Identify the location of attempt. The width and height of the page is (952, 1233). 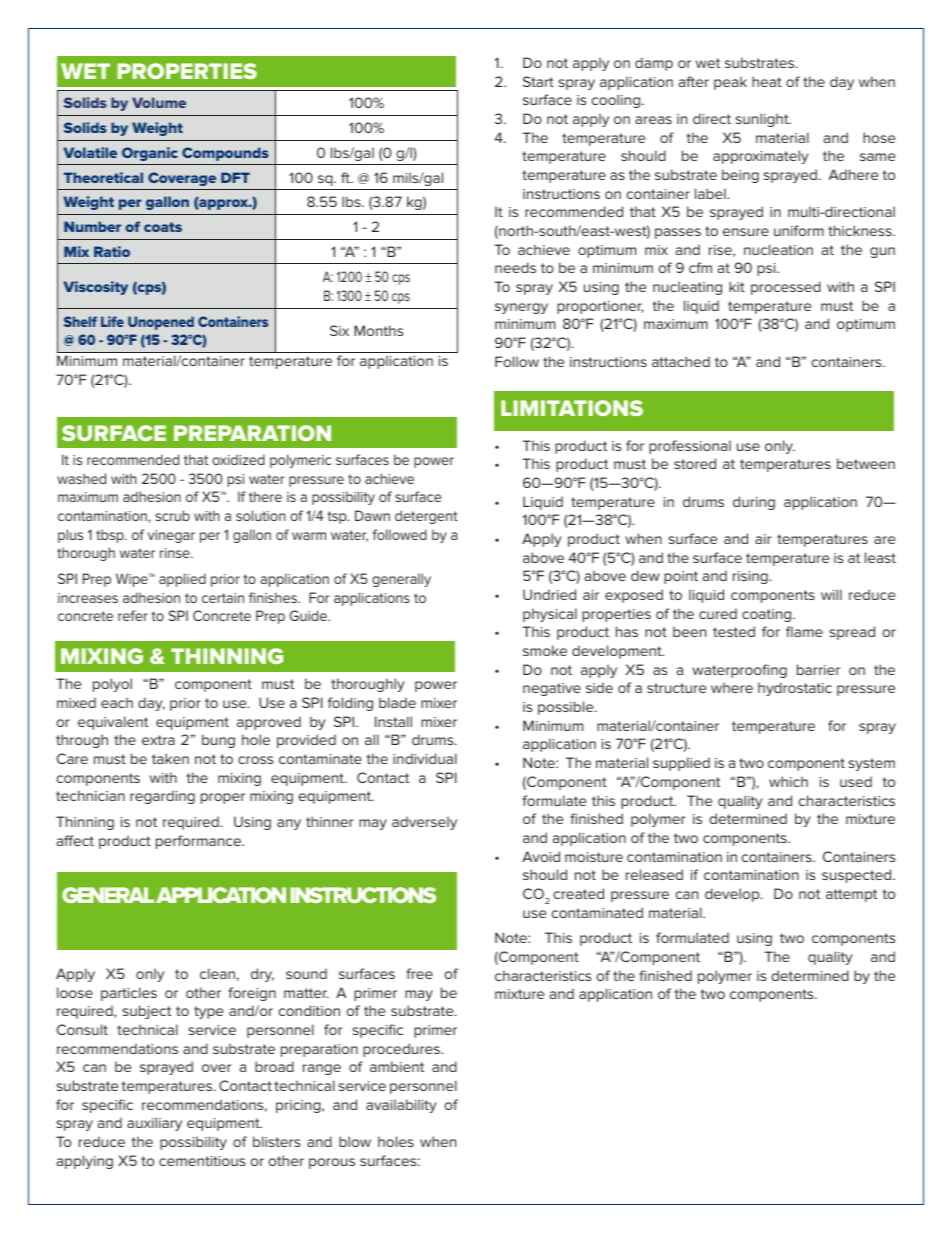
(851, 895).
